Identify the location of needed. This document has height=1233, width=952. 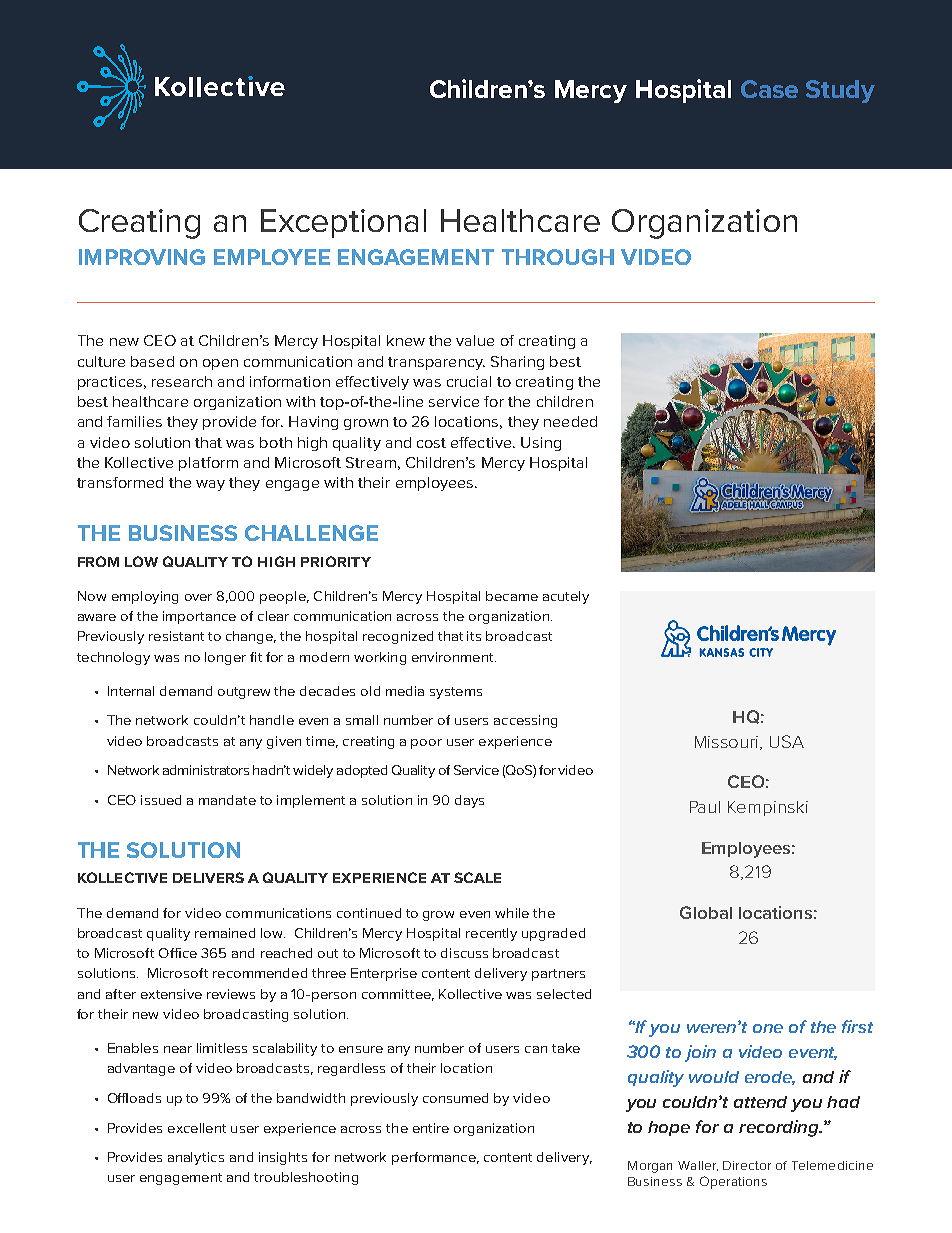
(570, 421).
